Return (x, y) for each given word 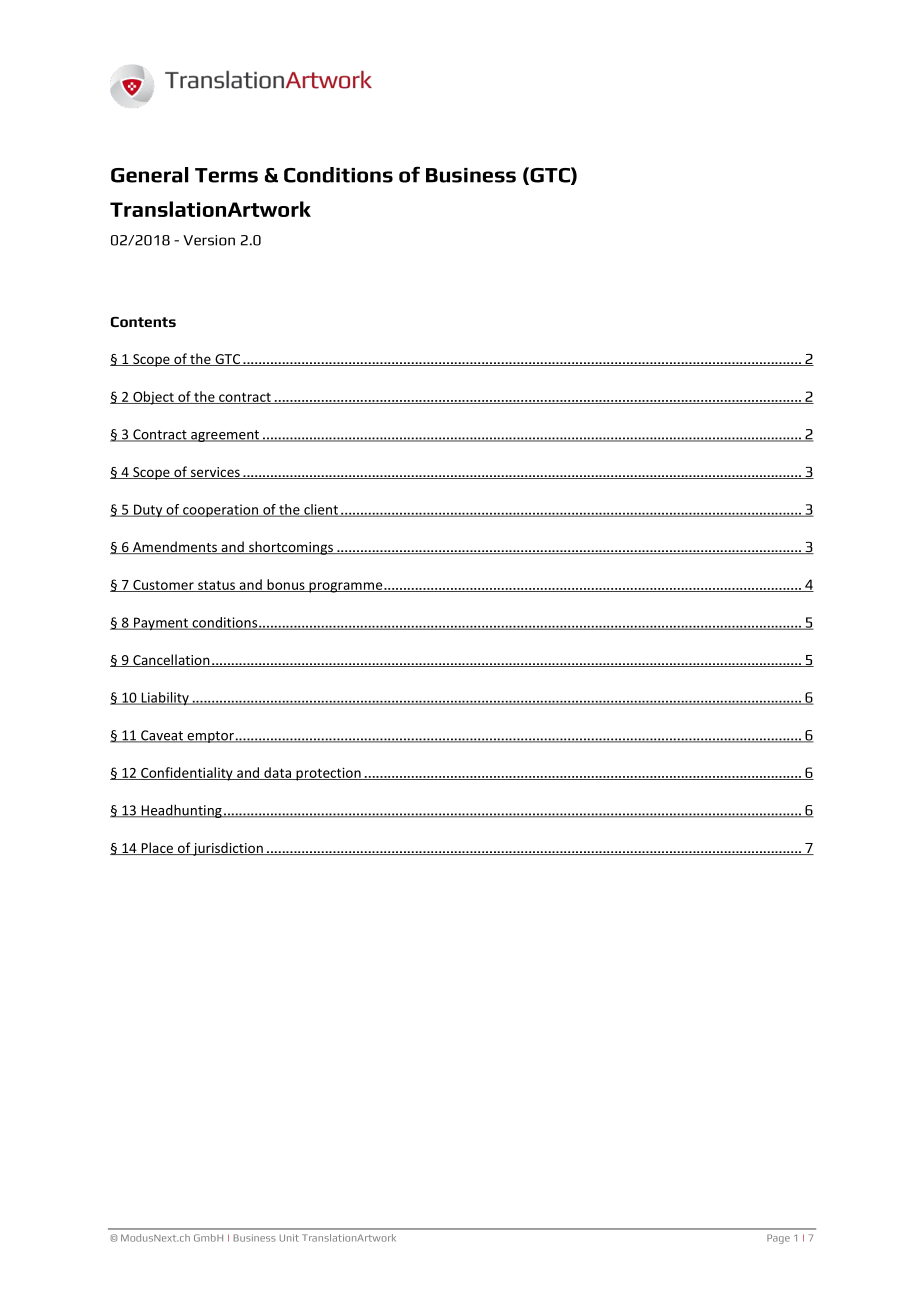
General (149, 175)
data (277, 773)
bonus (286, 585)
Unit (289, 1238)
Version (209, 240)
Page (778, 1239)
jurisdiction (228, 849)
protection (328, 774)
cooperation (220, 511)
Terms (226, 175)
